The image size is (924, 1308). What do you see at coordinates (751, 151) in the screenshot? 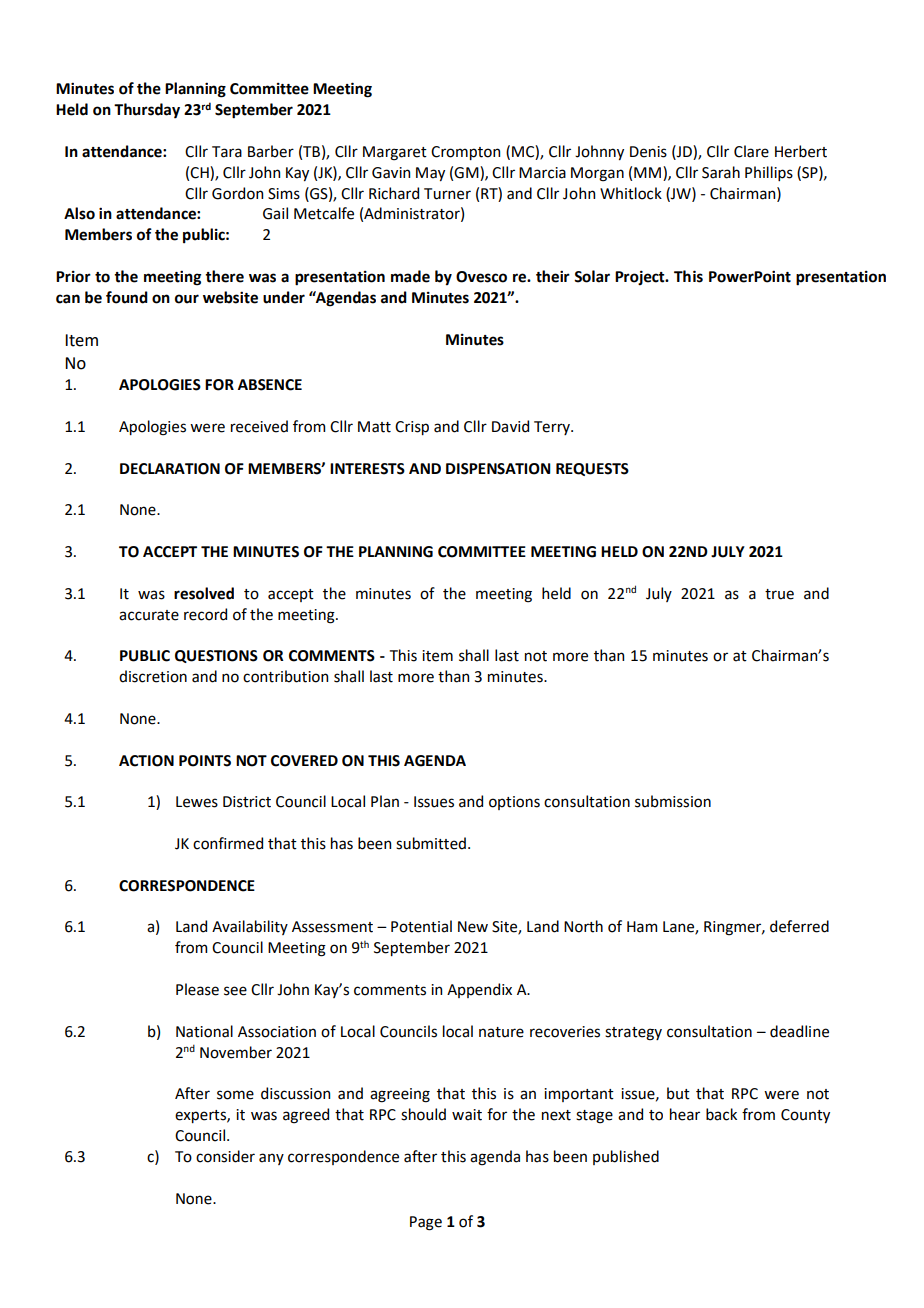
I see `Clare` at bounding box center [751, 151].
